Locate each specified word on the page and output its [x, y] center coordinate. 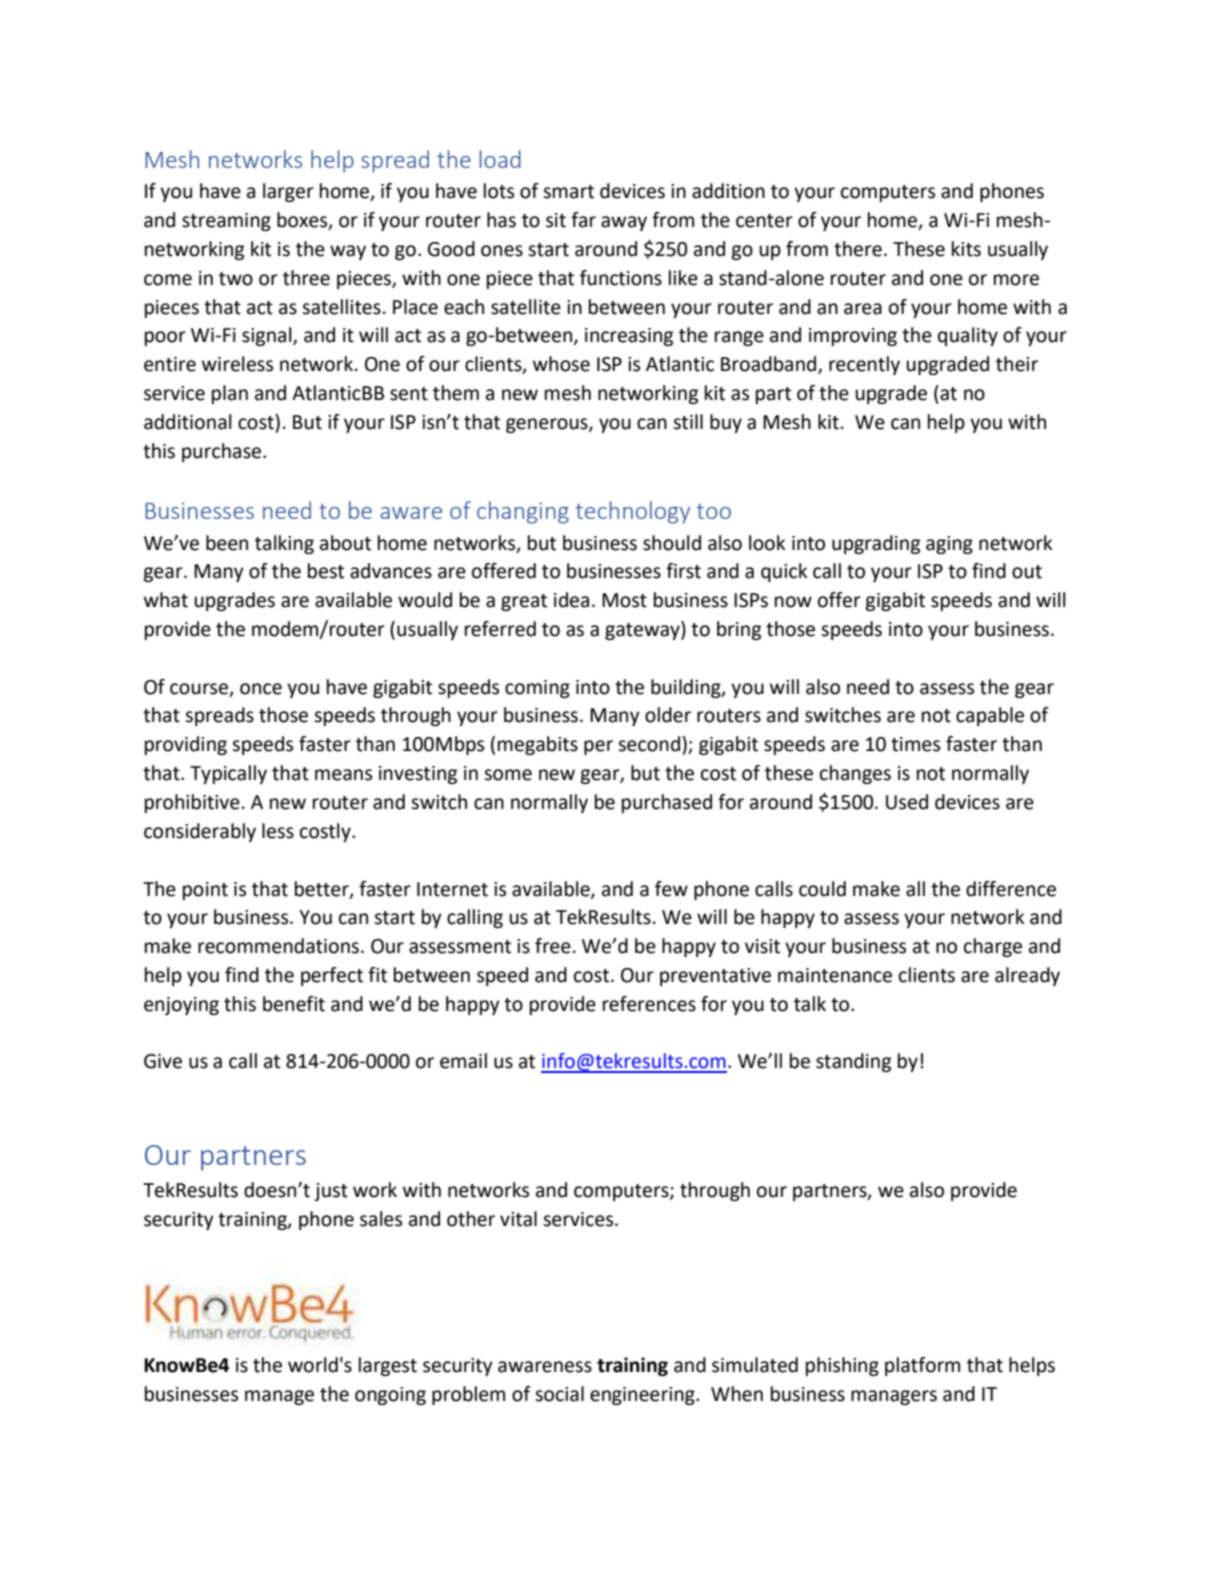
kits [966, 249]
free [553, 946]
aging [949, 545]
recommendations [278, 946]
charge [993, 947]
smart [568, 192]
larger [288, 192]
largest [388, 1366]
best [326, 571]
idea [571, 600]
